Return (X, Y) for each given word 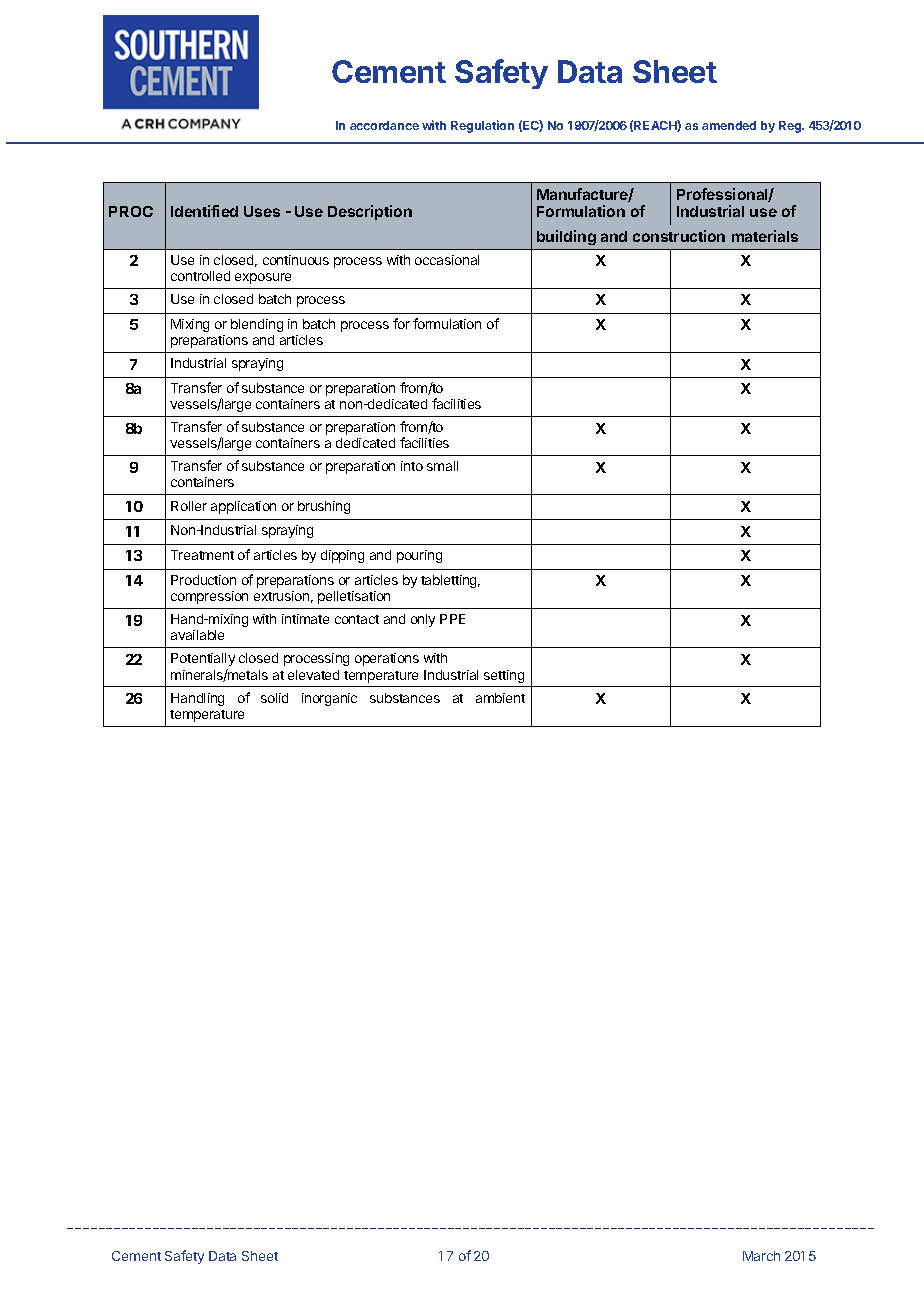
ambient (500, 698)
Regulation (482, 126)
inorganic (329, 699)
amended (729, 125)
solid (274, 698)
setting (504, 676)
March (761, 1256)
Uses (262, 211)
